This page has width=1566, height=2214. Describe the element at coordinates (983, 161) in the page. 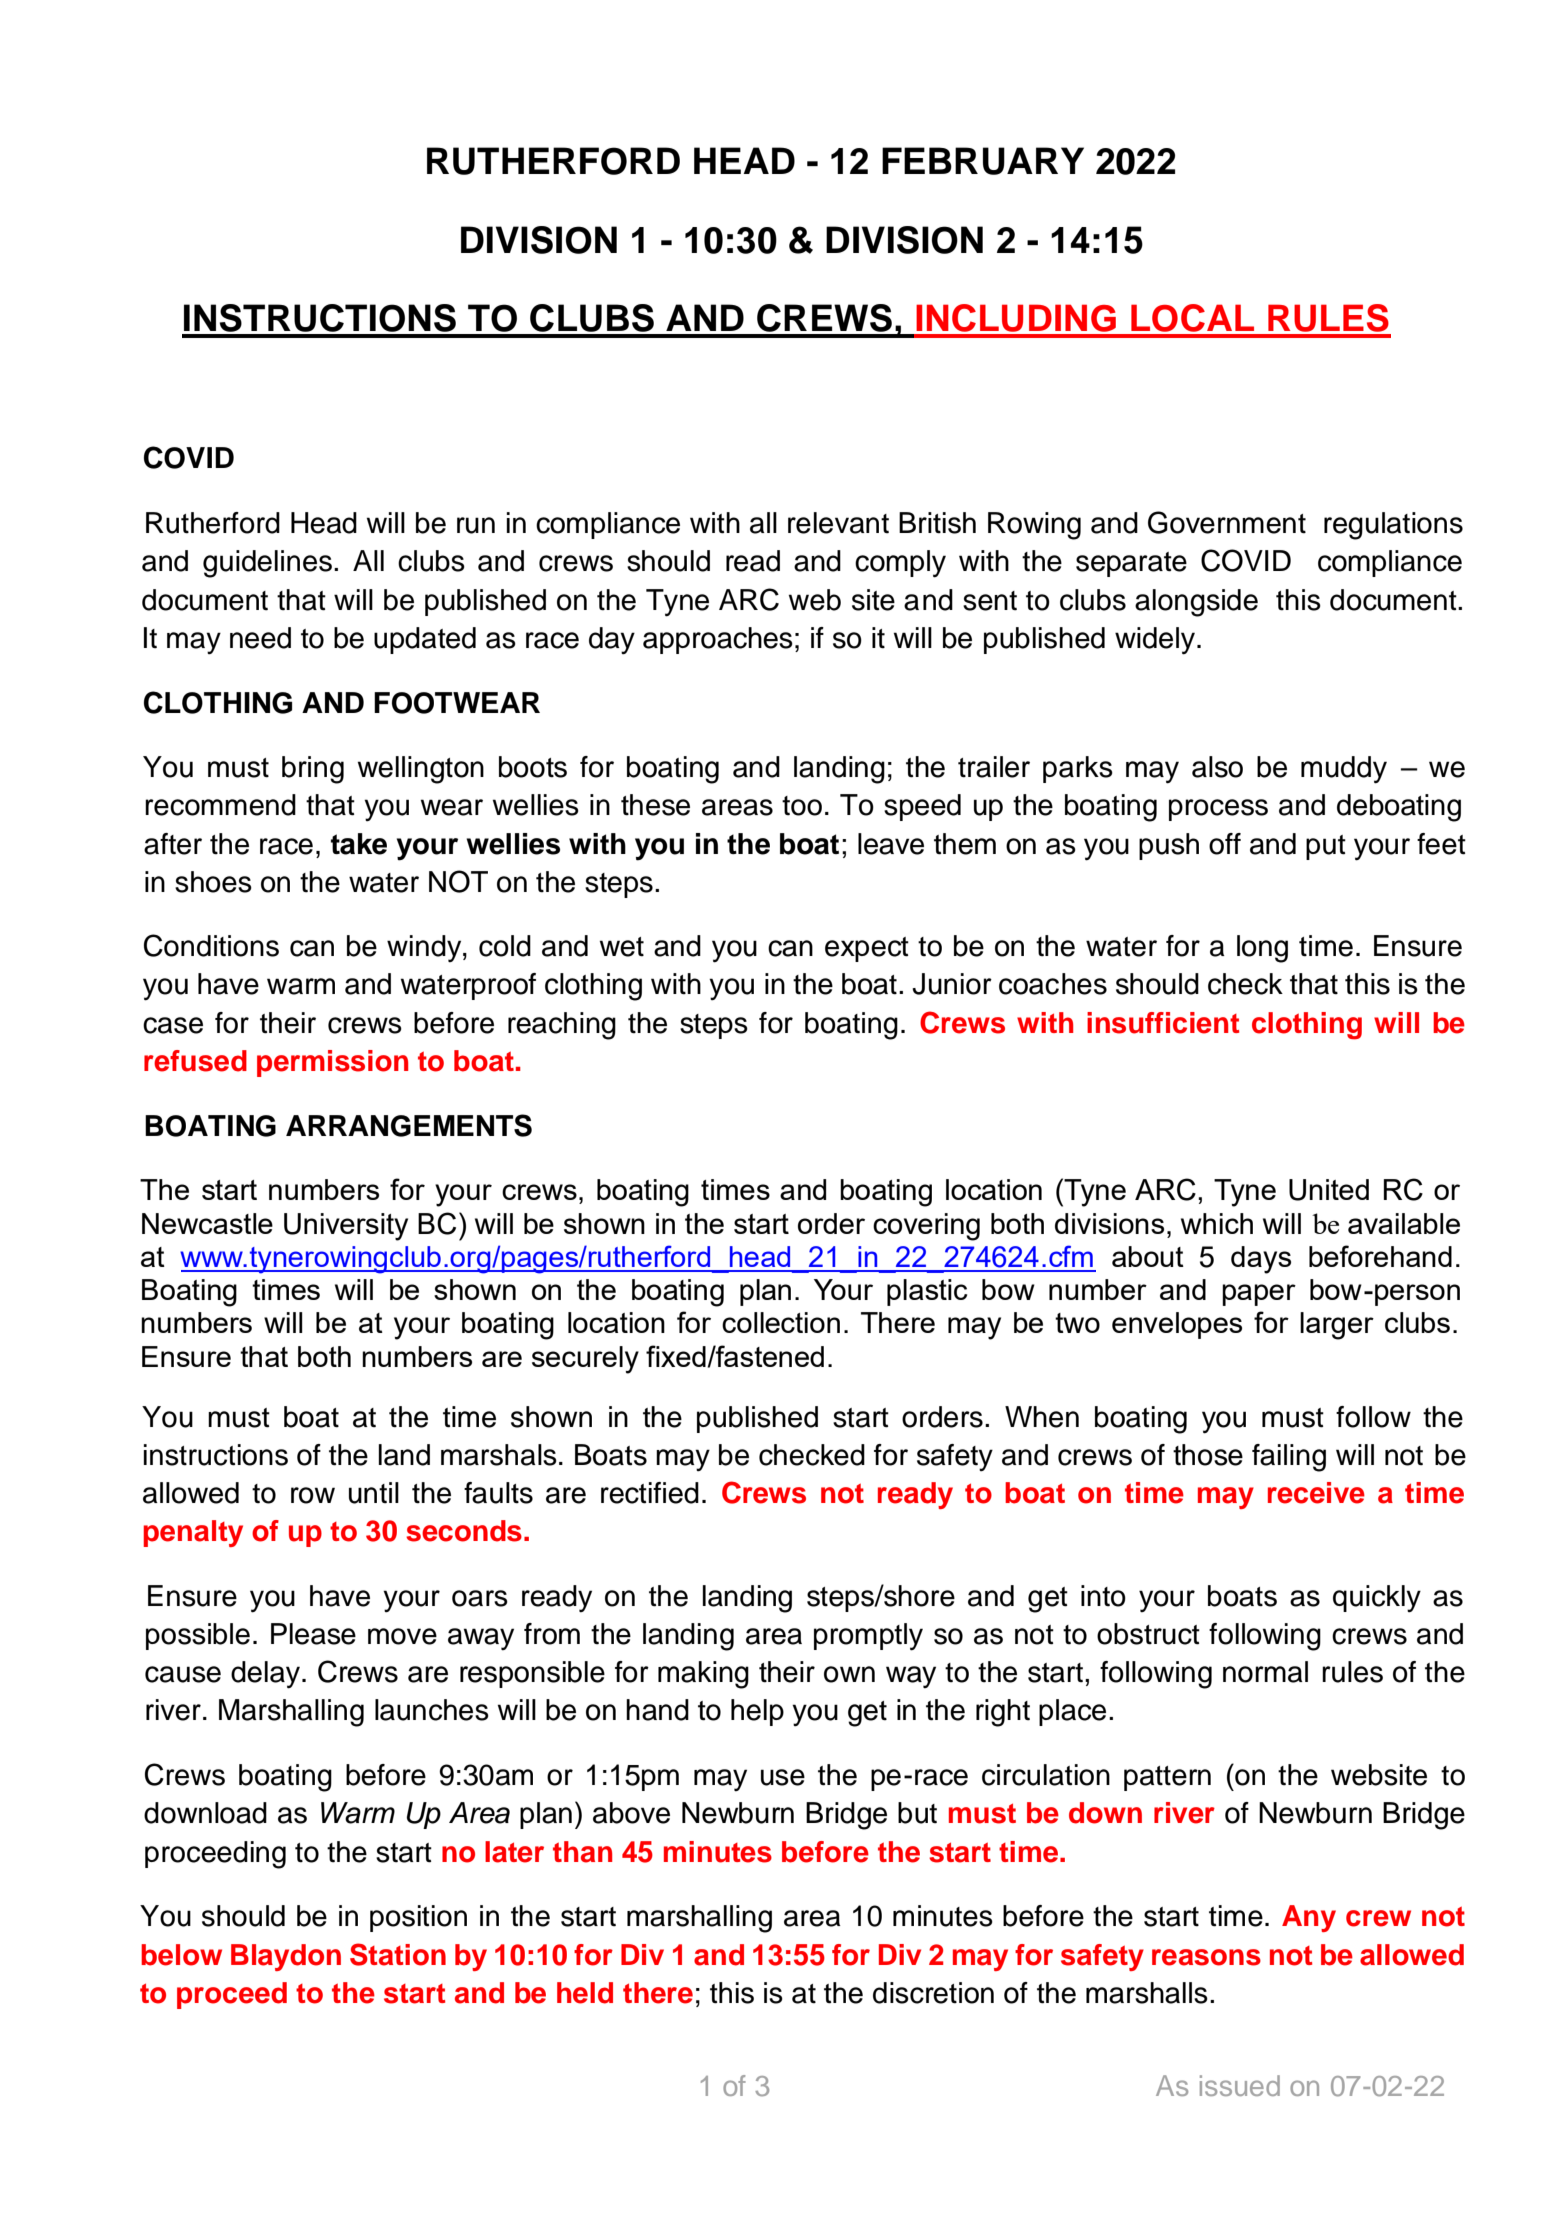

I see `FEBRUARY` at that location.
